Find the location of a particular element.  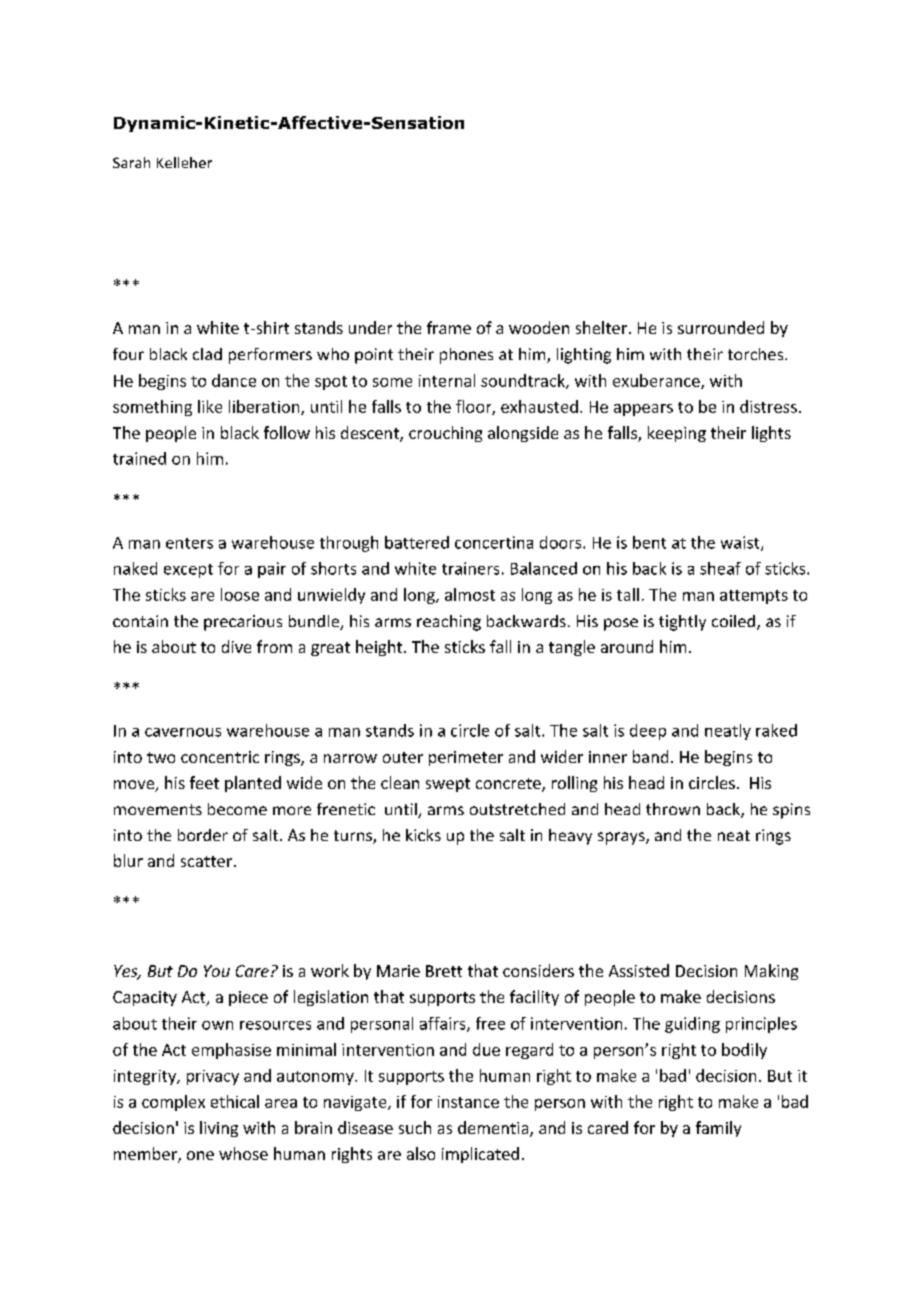

instance is located at coordinates (468, 1102).
